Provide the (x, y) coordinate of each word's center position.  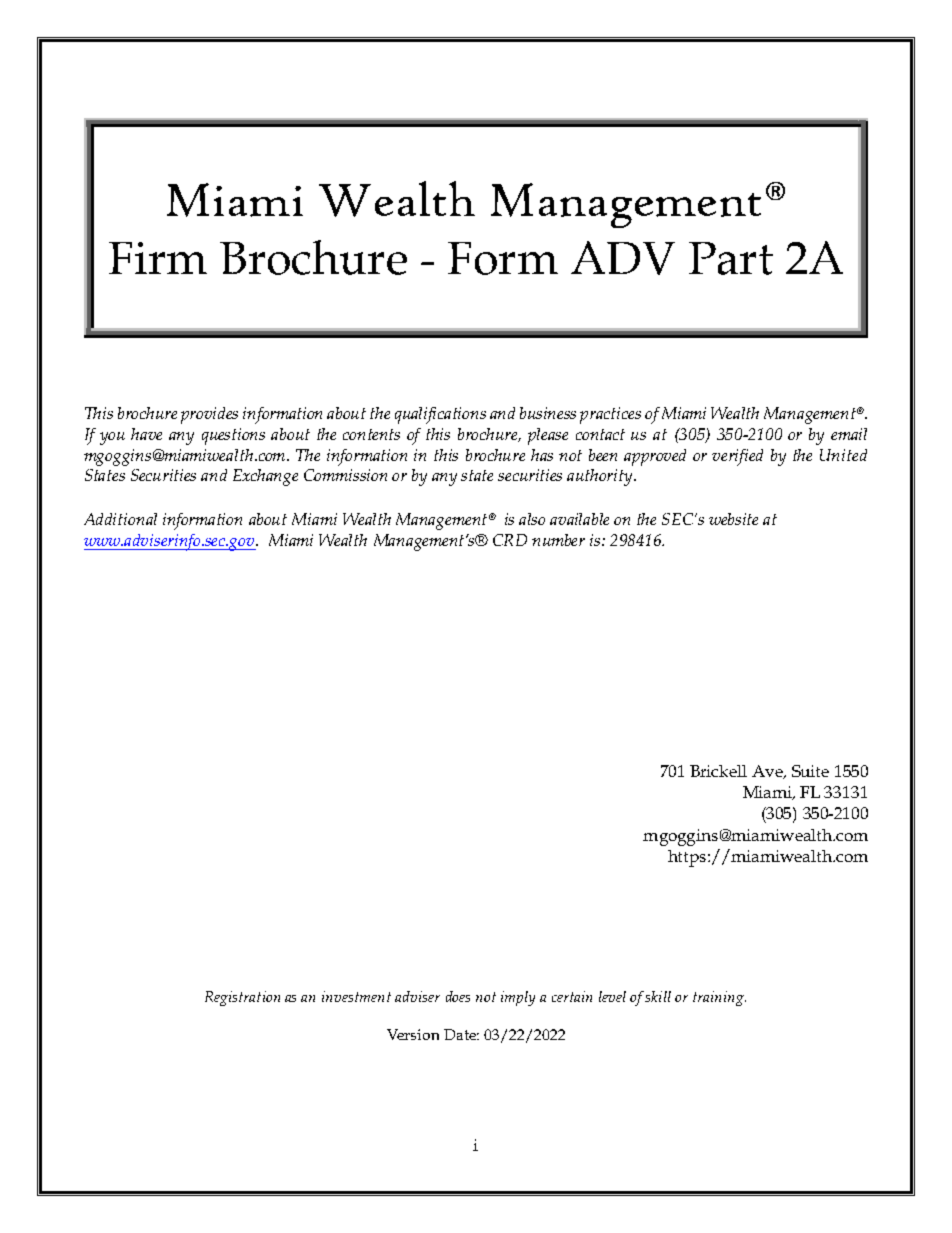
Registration (242, 998)
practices (610, 415)
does (458, 996)
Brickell (718, 771)
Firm (158, 258)
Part (731, 258)
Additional (120, 519)
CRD (510, 540)
